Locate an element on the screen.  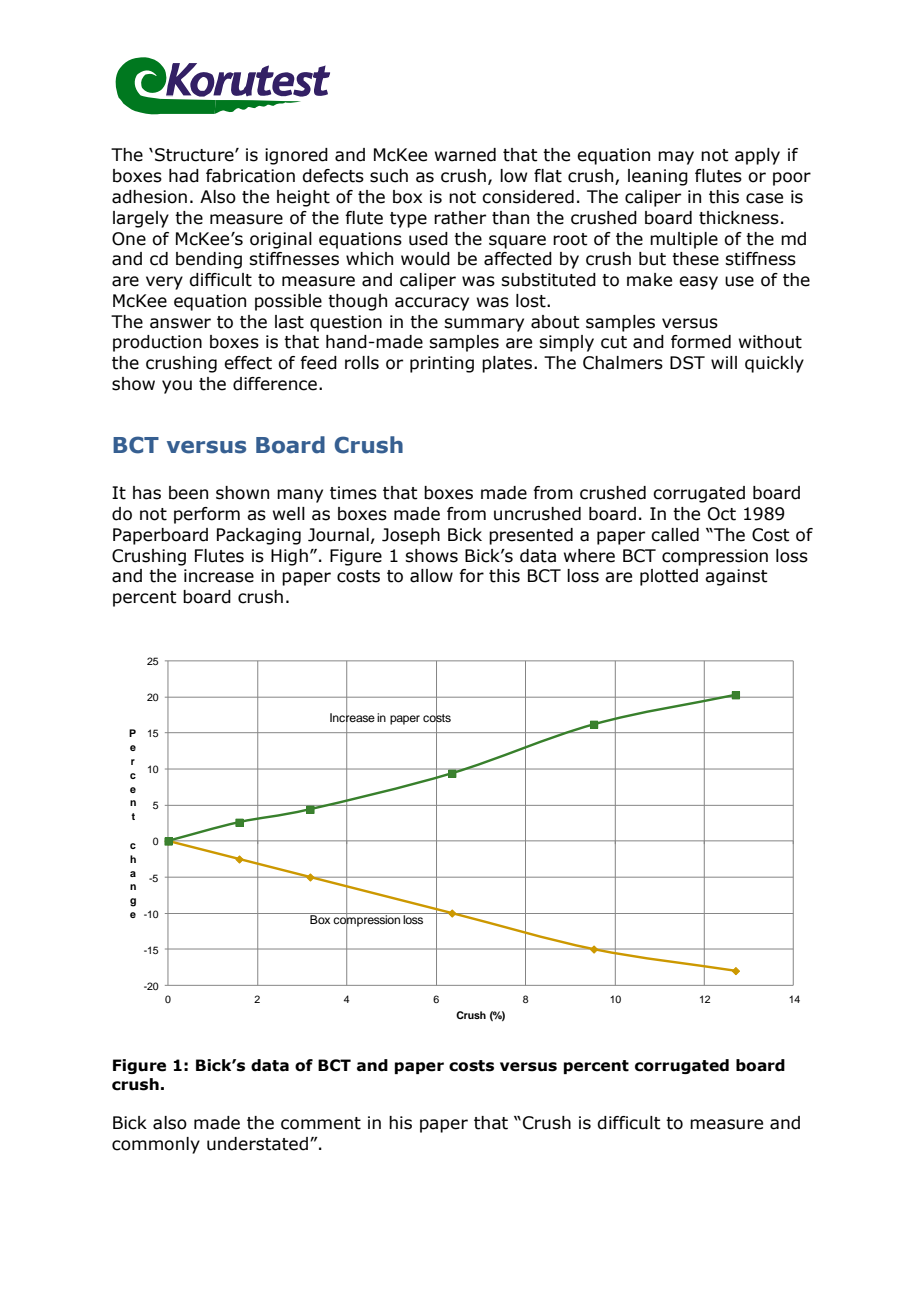
against is located at coordinates (736, 577).
